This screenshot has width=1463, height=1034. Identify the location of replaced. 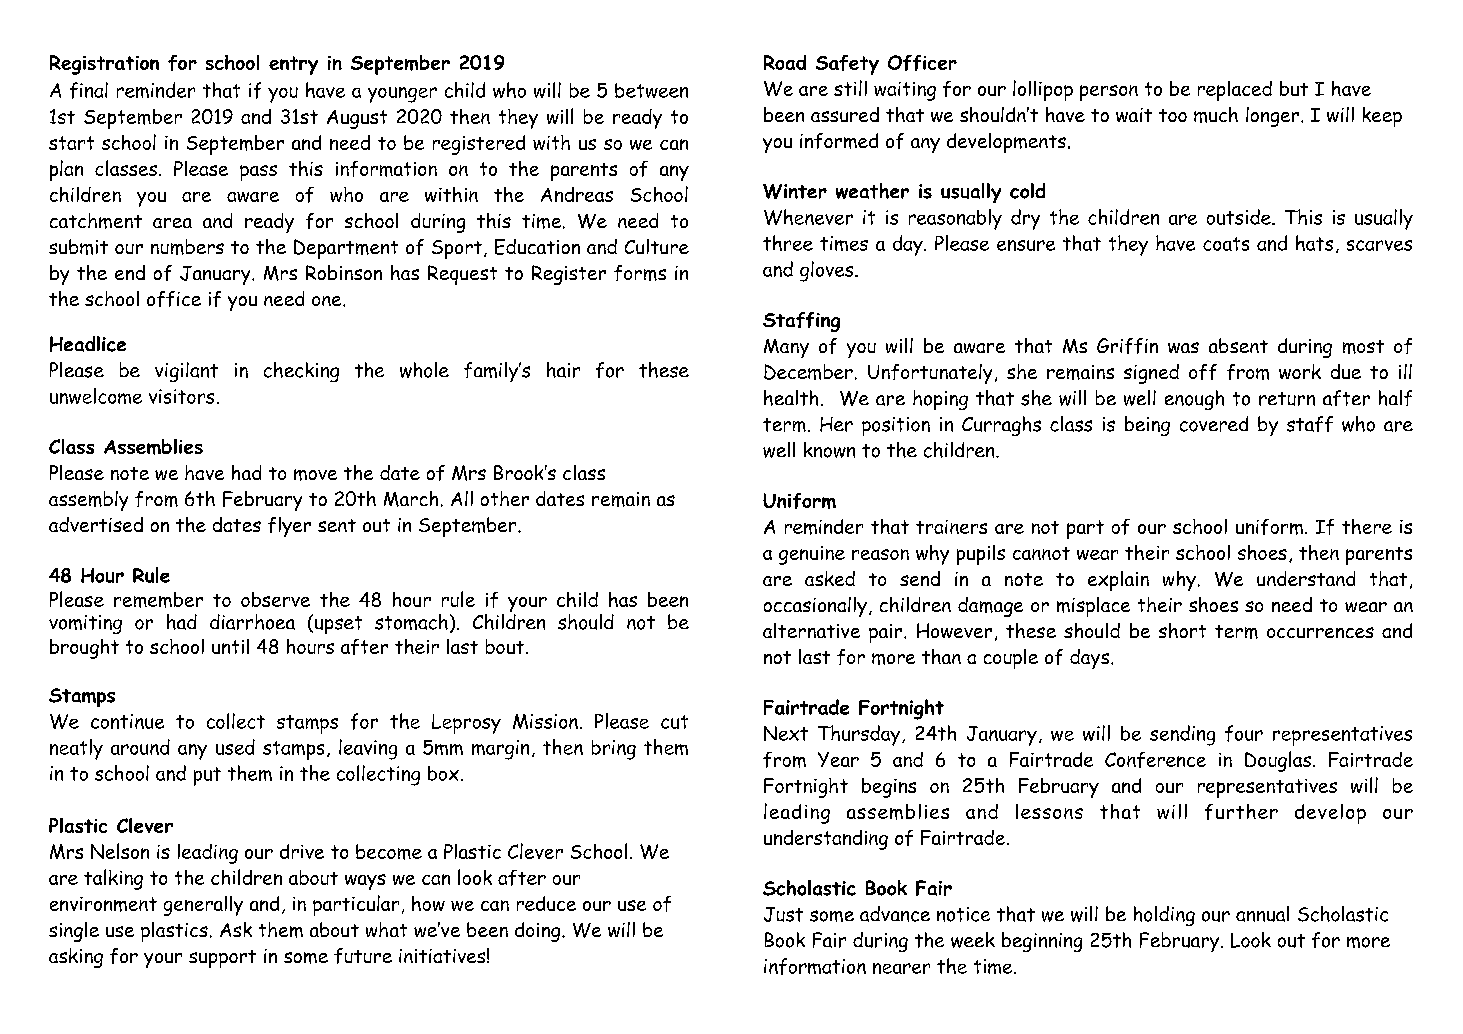
(1235, 91).
